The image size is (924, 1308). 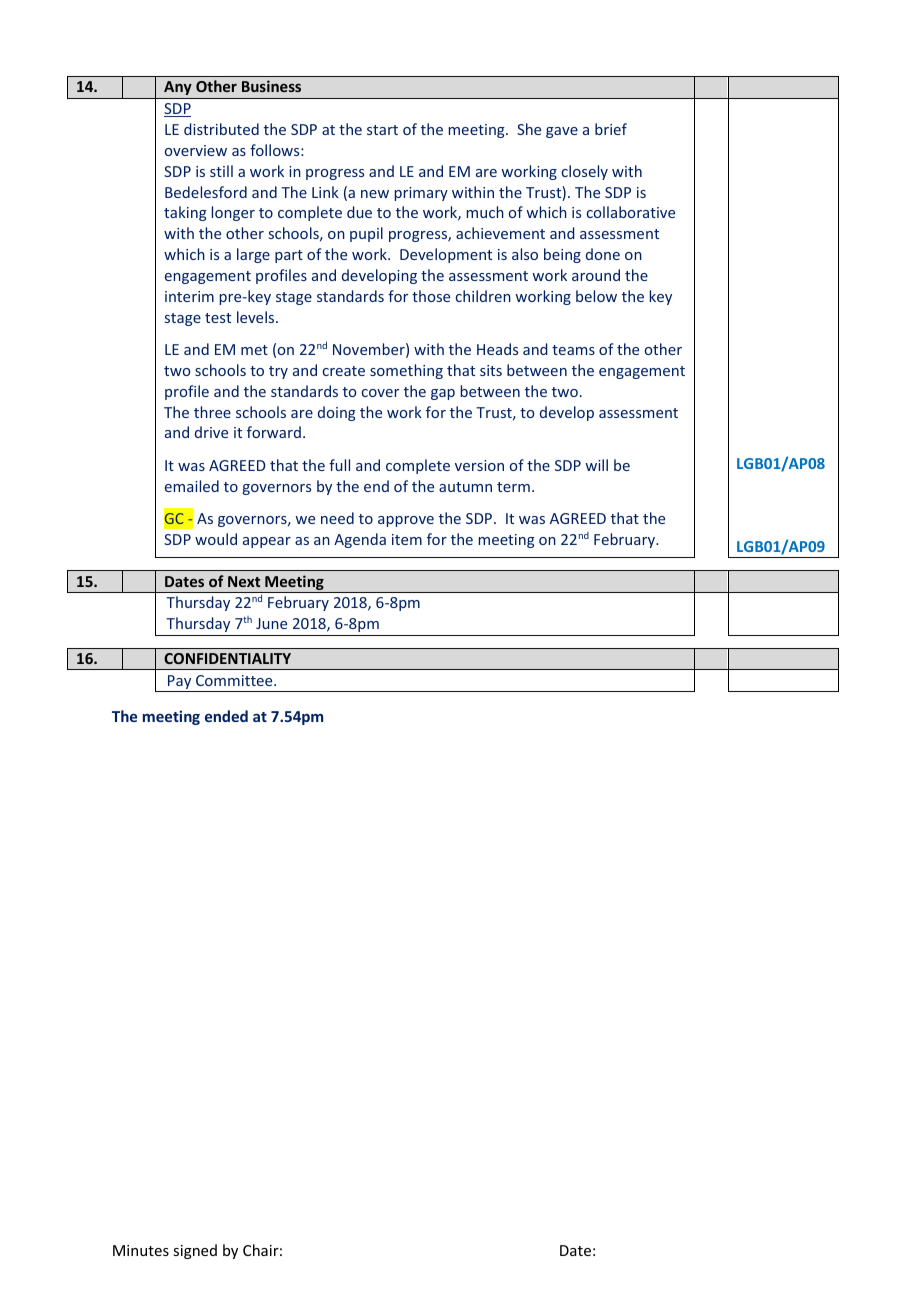 What do you see at coordinates (382, 130) in the screenshot?
I see `start` at bounding box center [382, 130].
